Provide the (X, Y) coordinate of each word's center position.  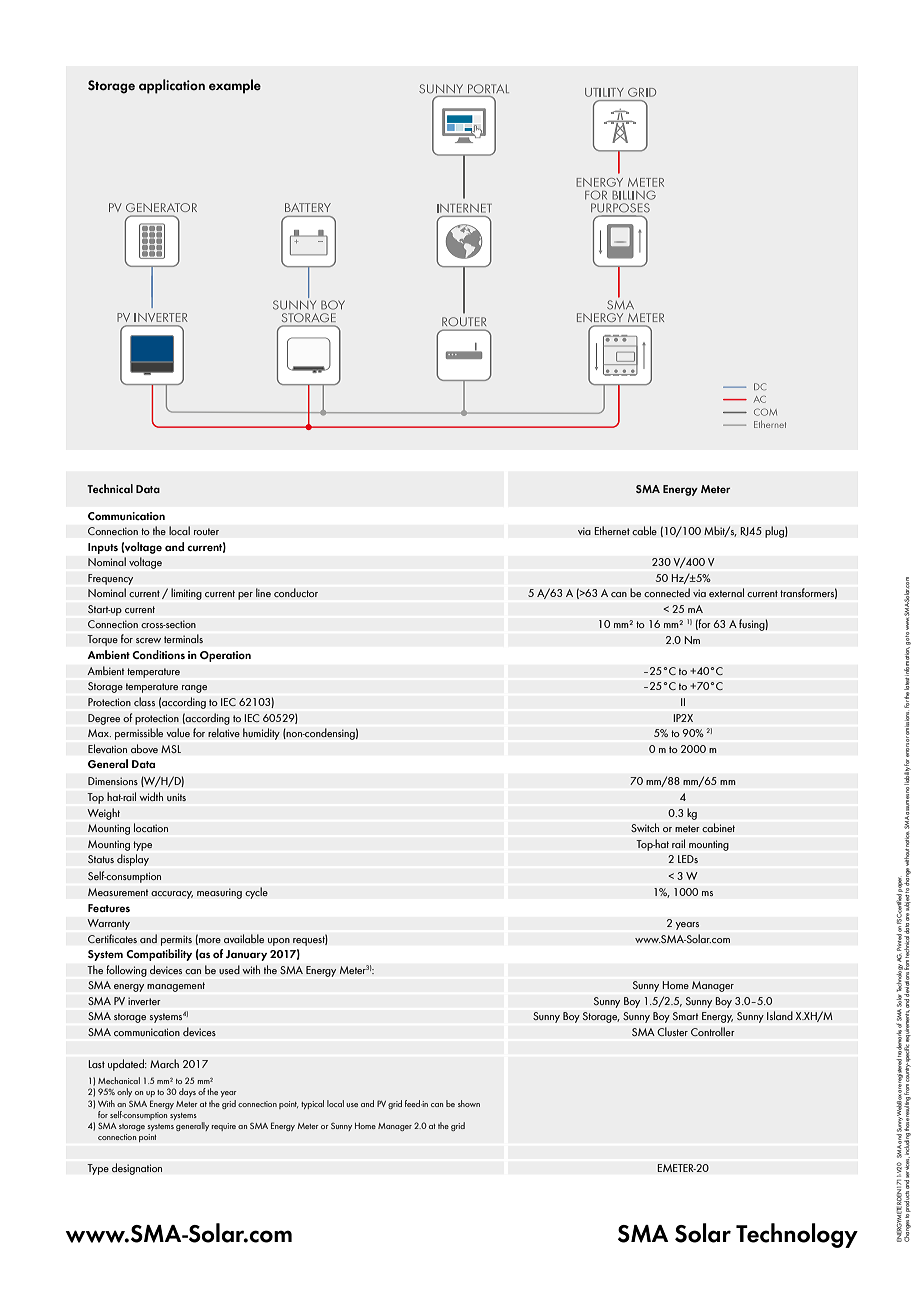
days (187, 1092)
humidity (261, 734)
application (172, 86)
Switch (645, 828)
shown (469, 1103)
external (726, 593)
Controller (713, 1032)
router (206, 532)
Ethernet (612, 531)
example (235, 86)
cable (644, 531)
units (176, 797)
